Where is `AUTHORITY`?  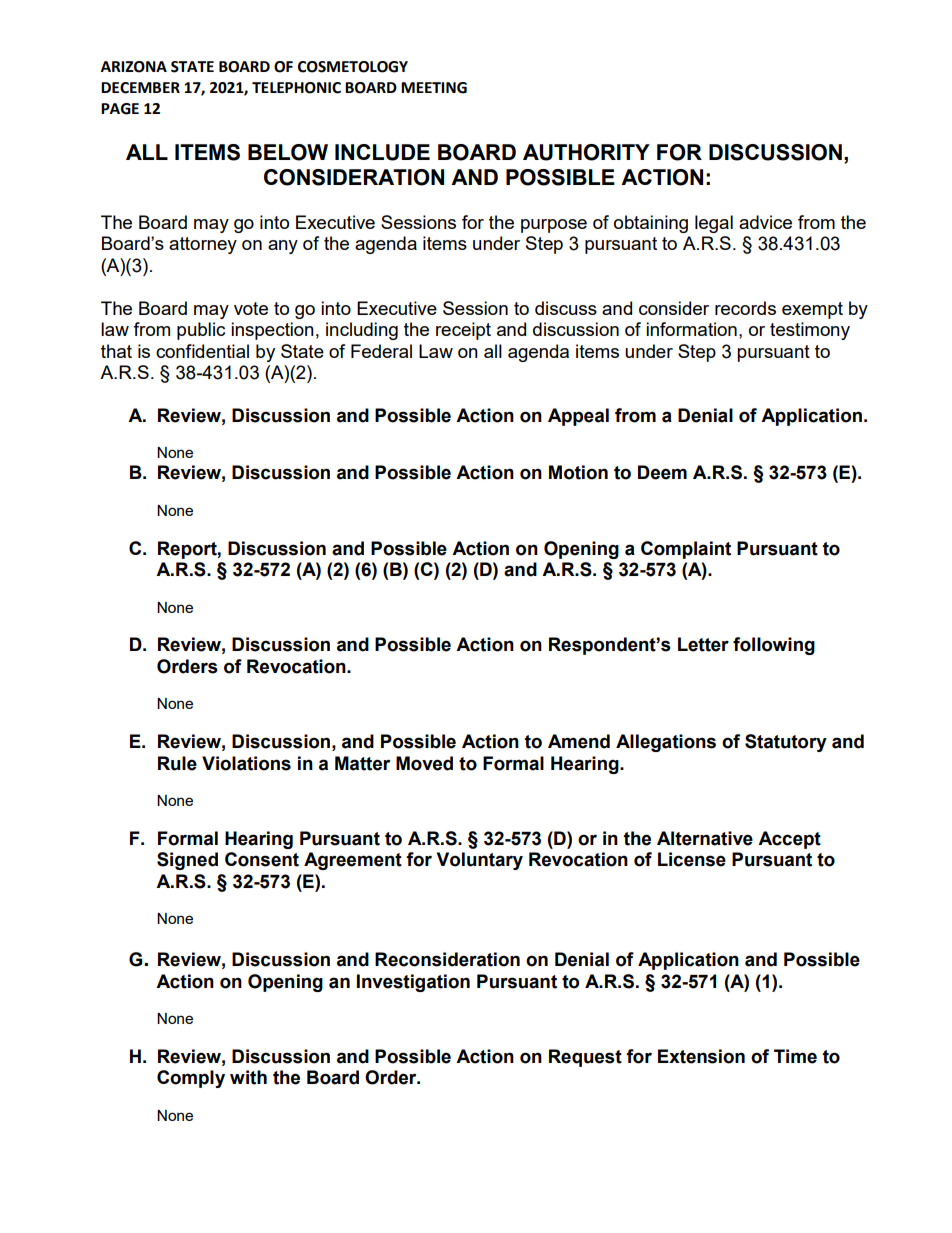
AUTHORITY is located at coordinates (586, 152).
